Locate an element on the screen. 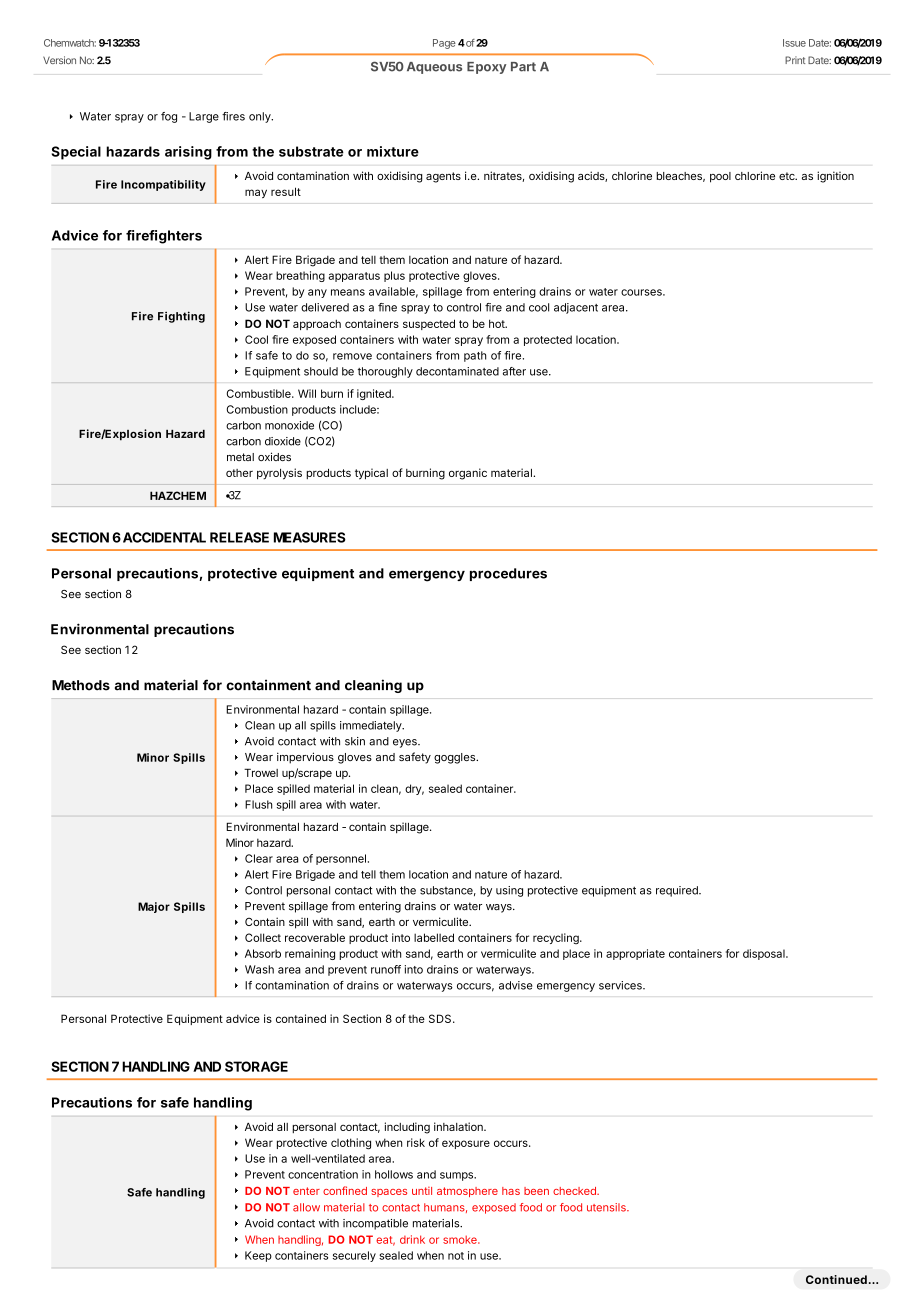  Keep is located at coordinates (258, 1256).
